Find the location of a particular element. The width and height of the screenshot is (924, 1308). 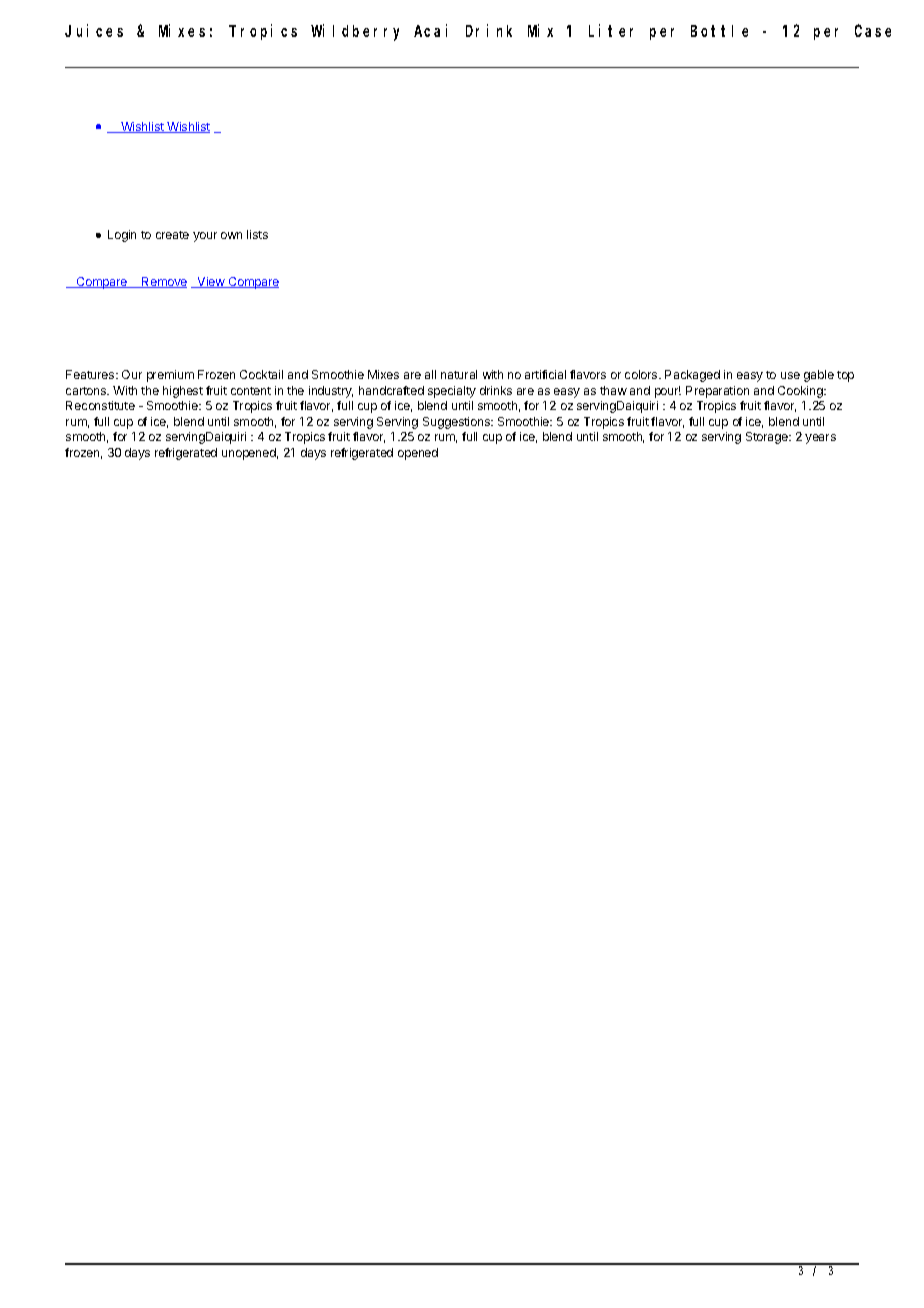

premium is located at coordinates (170, 376).
